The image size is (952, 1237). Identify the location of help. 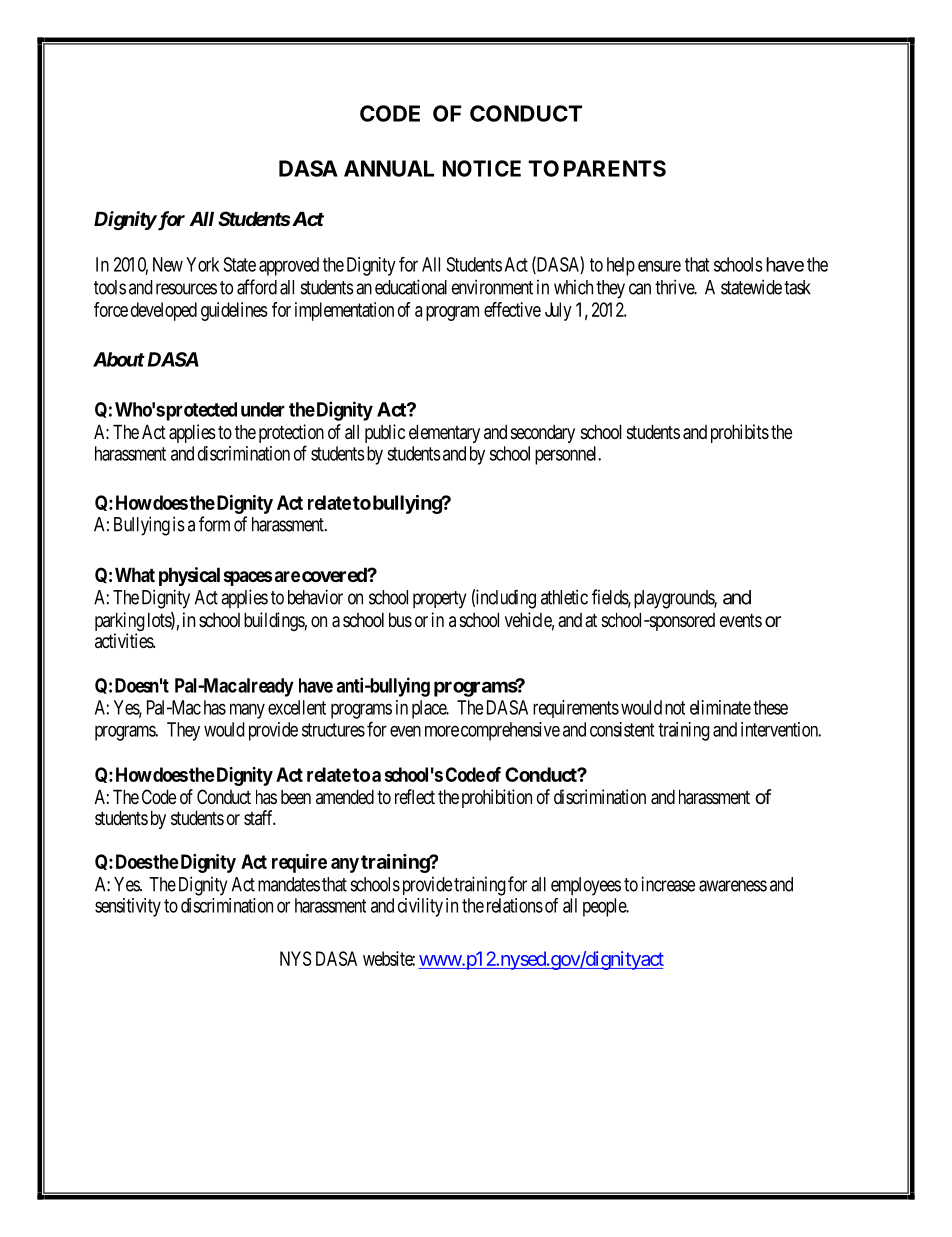
(621, 266).
